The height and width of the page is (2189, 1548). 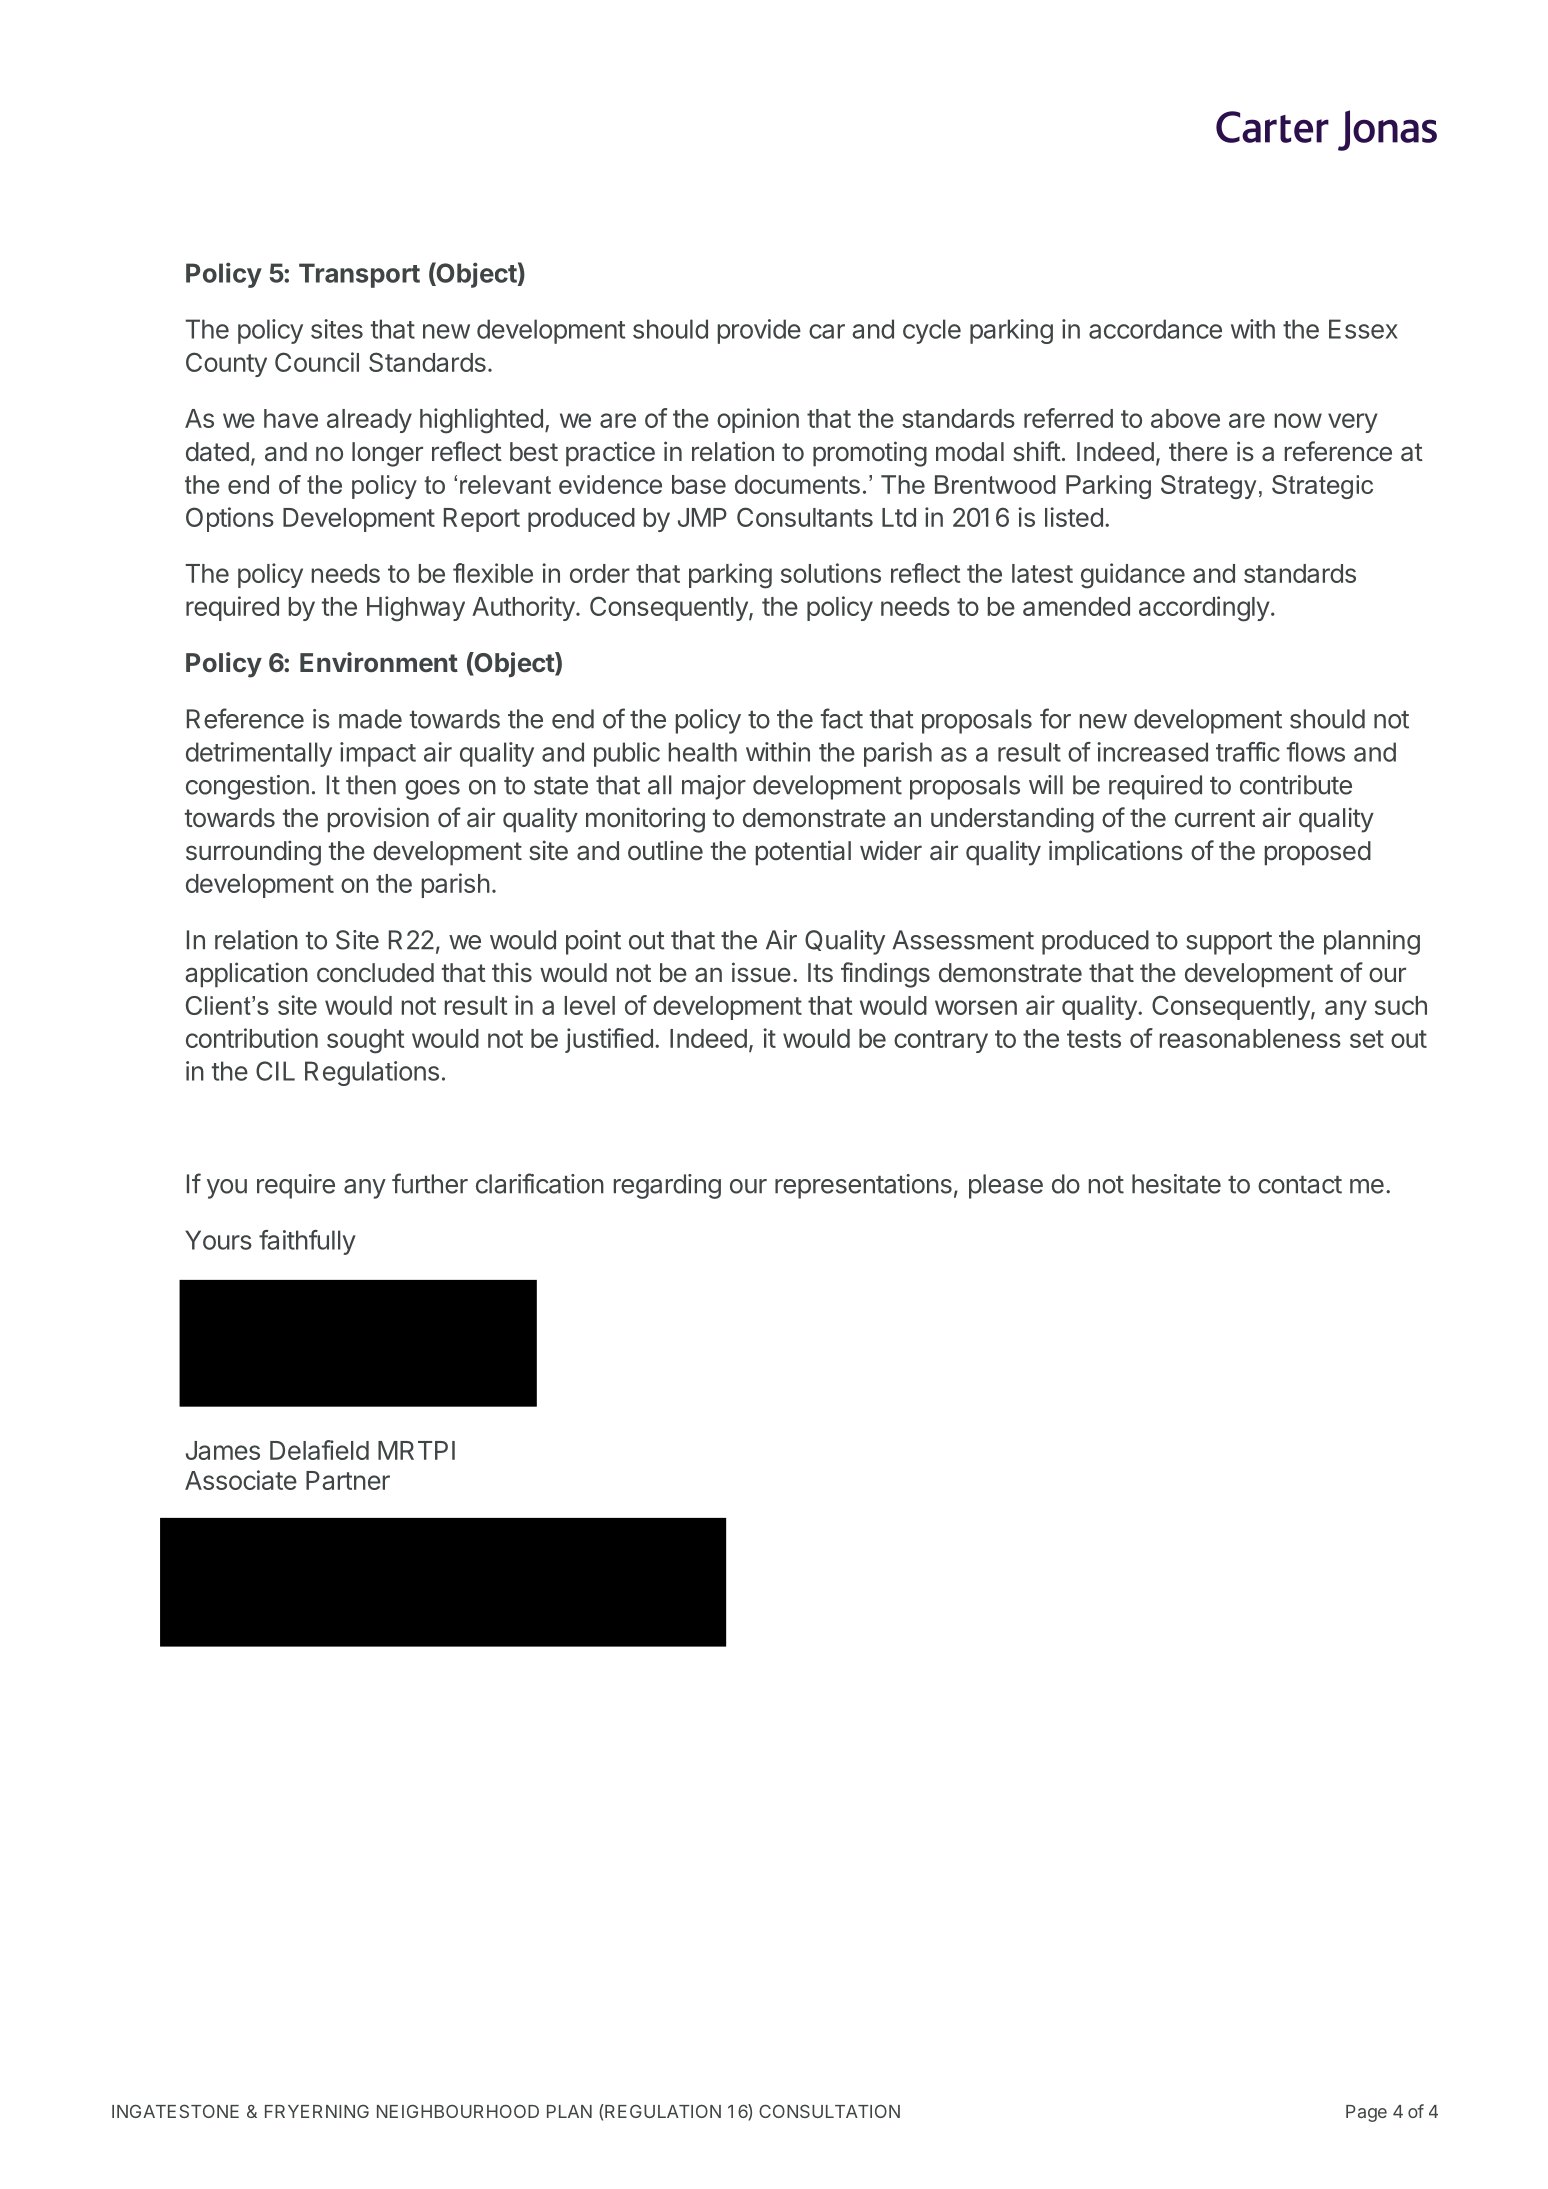 What do you see at coordinates (458, 2111) in the page?
I see `NEIGHBOURHOOD` at bounding box center [458, 2111].
